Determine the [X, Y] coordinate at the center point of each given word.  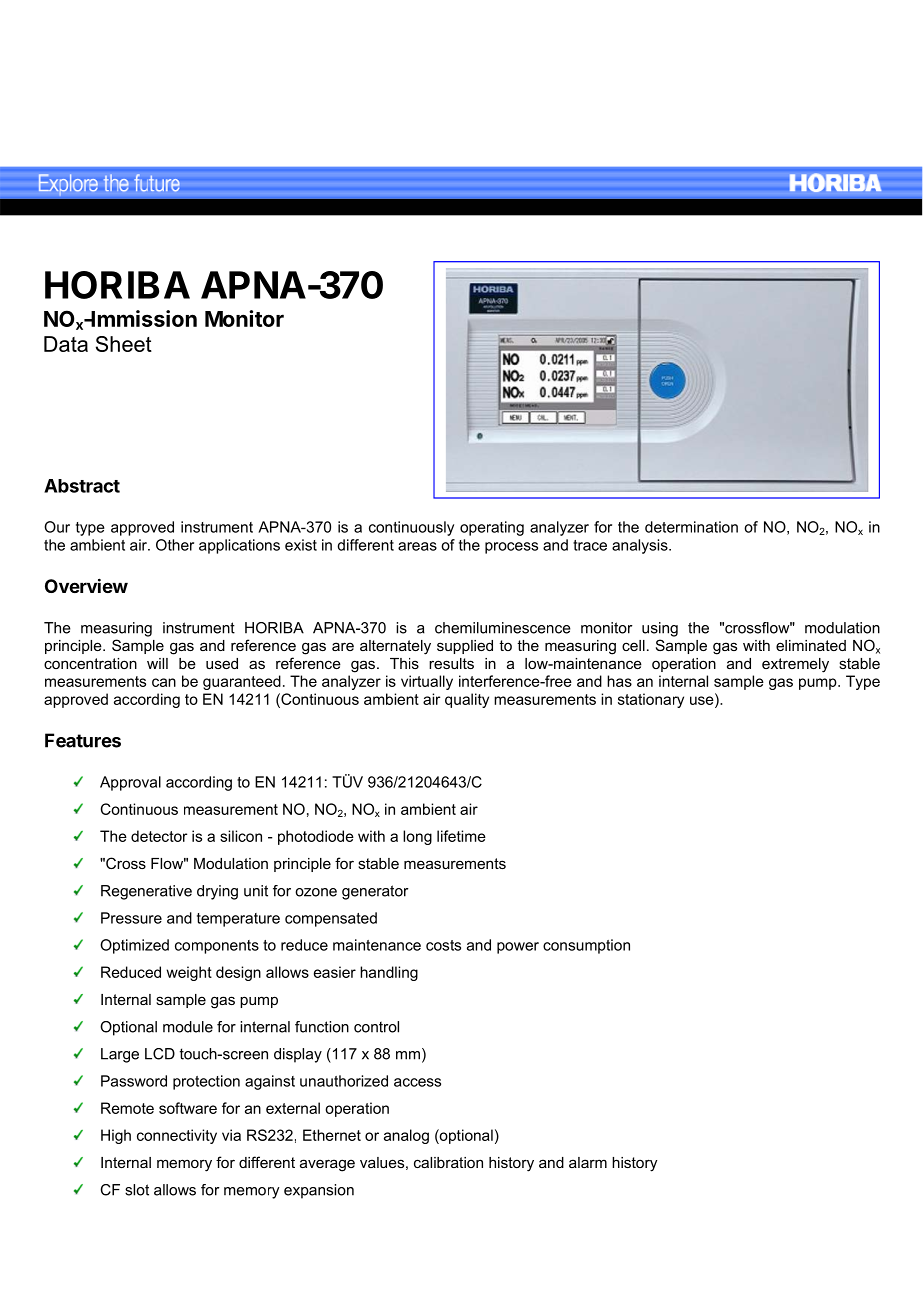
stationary [651, 700]
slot [137, 1190]
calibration [448, 1162]
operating [492, 528]
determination [691, 527]
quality [467, 700]
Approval [130, 783]
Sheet [124, 344]
